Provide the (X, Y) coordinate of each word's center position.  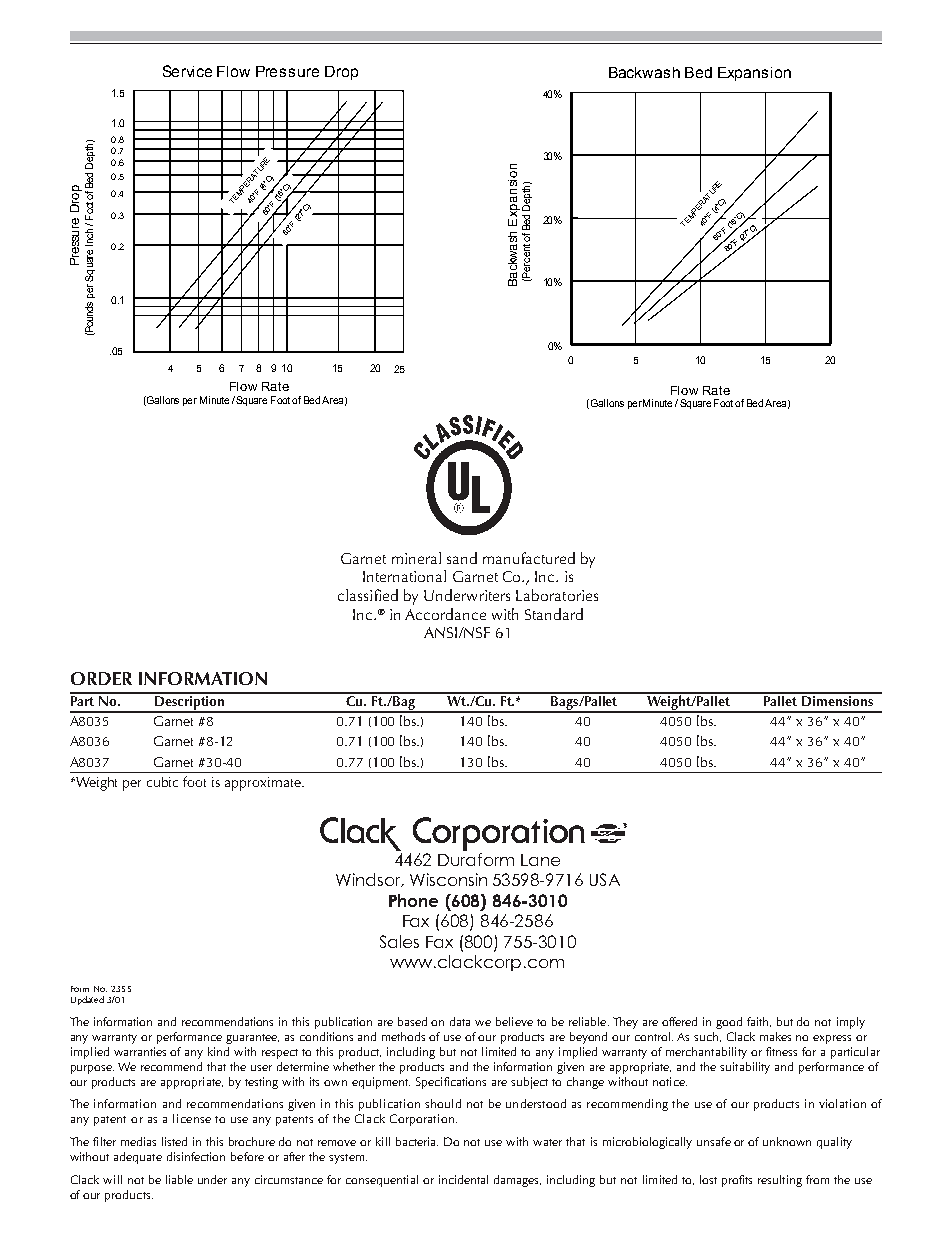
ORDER (101, 678)
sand (462, 558)
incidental (463, 1179)
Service (187, 71)
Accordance (445, 614)
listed (174, 1141)
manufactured (529, 558)
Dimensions (838, 699)
